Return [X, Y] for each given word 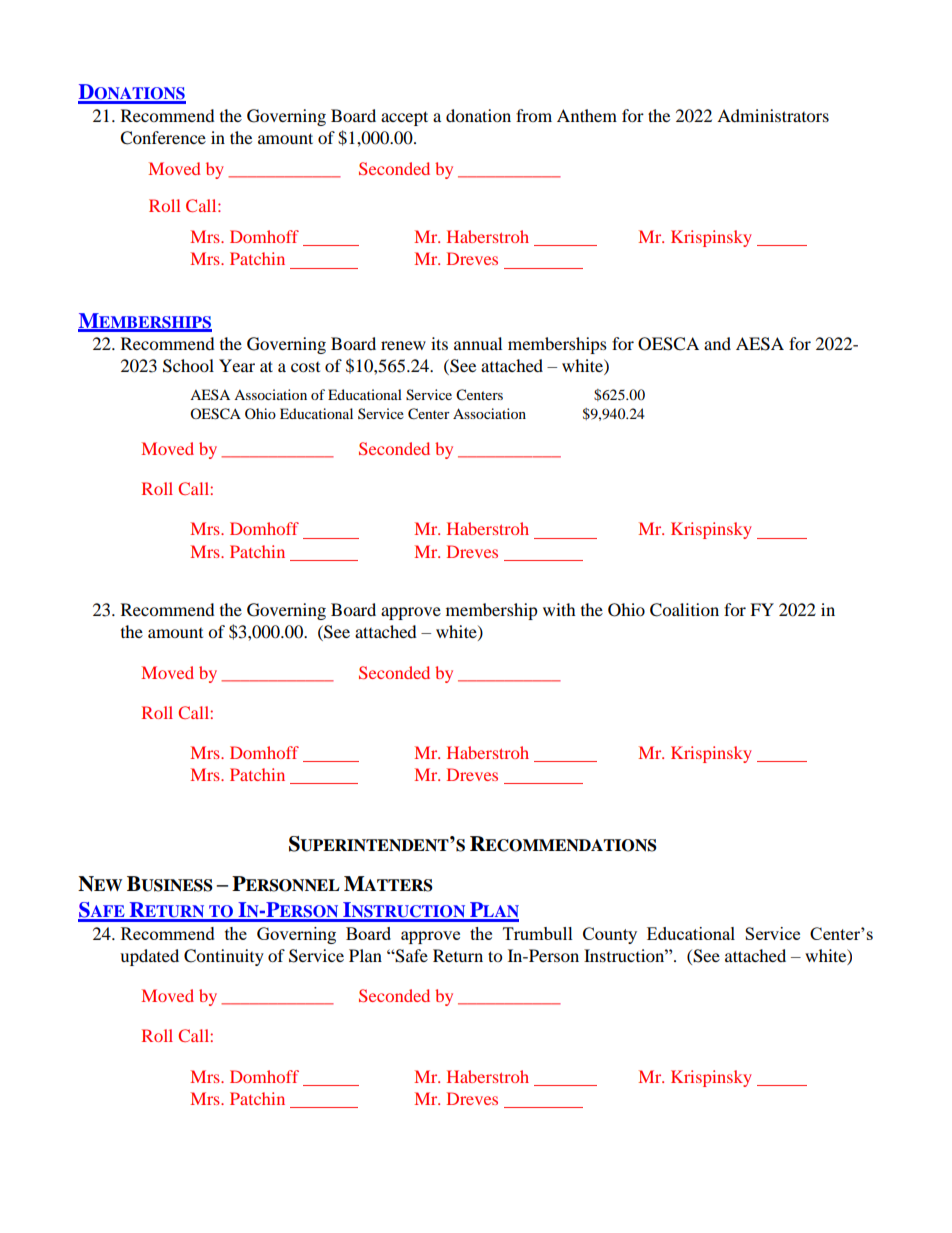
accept [404, 118]
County [610, 935]
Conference [163, 138]
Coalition [684, 610]
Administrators [773, 115]
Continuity [224, 957]
